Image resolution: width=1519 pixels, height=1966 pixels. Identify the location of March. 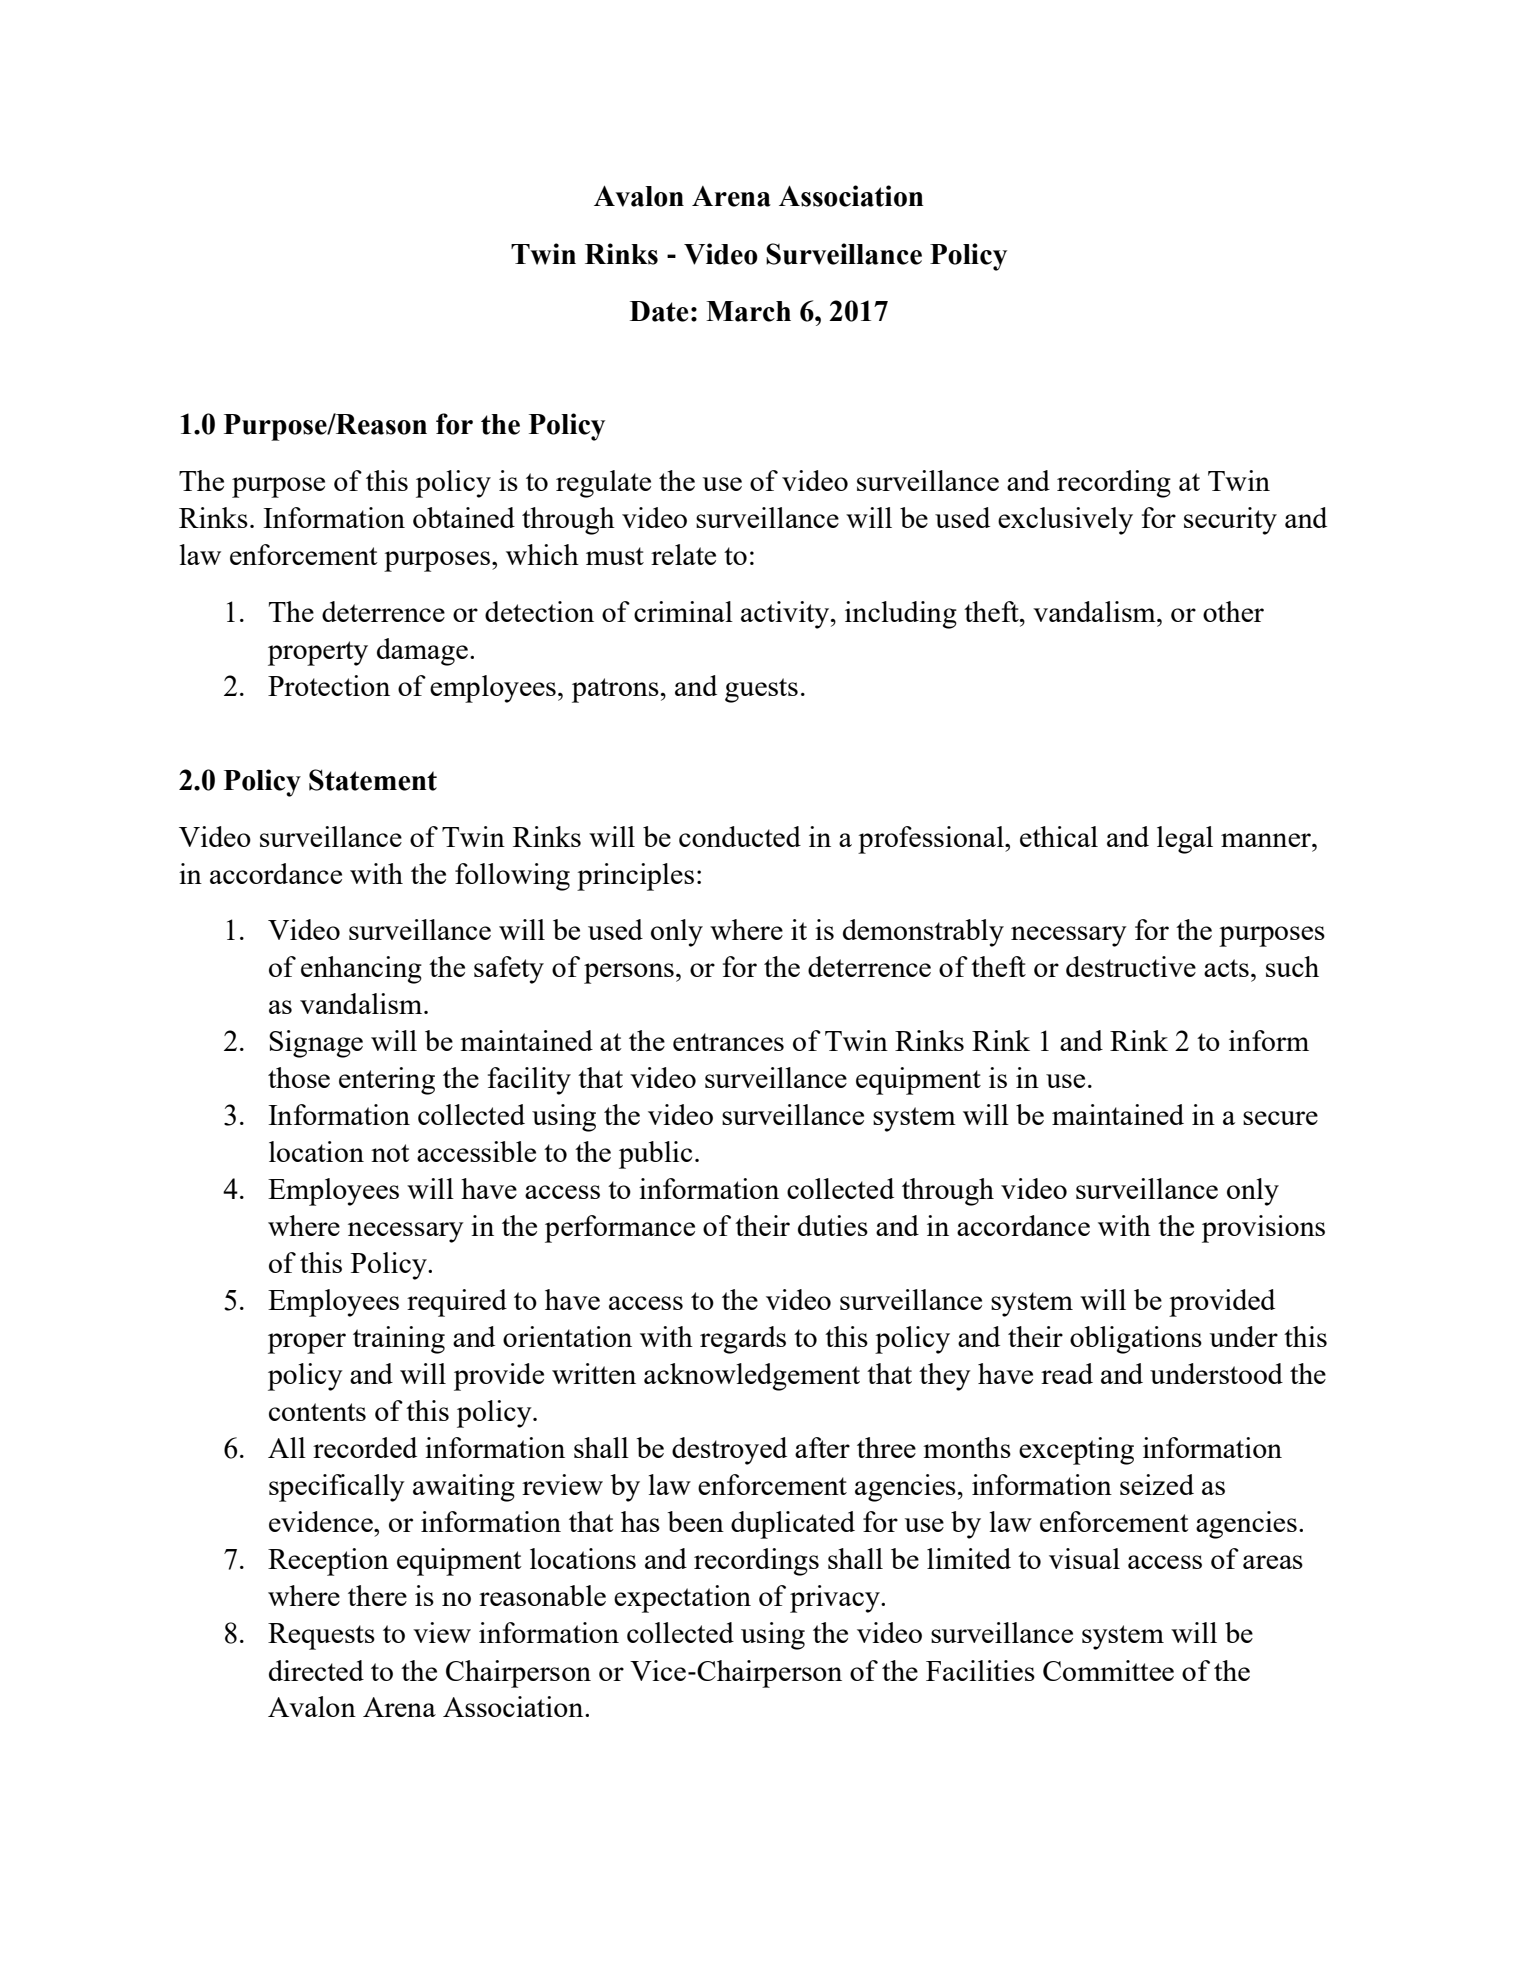
(748, 311).
